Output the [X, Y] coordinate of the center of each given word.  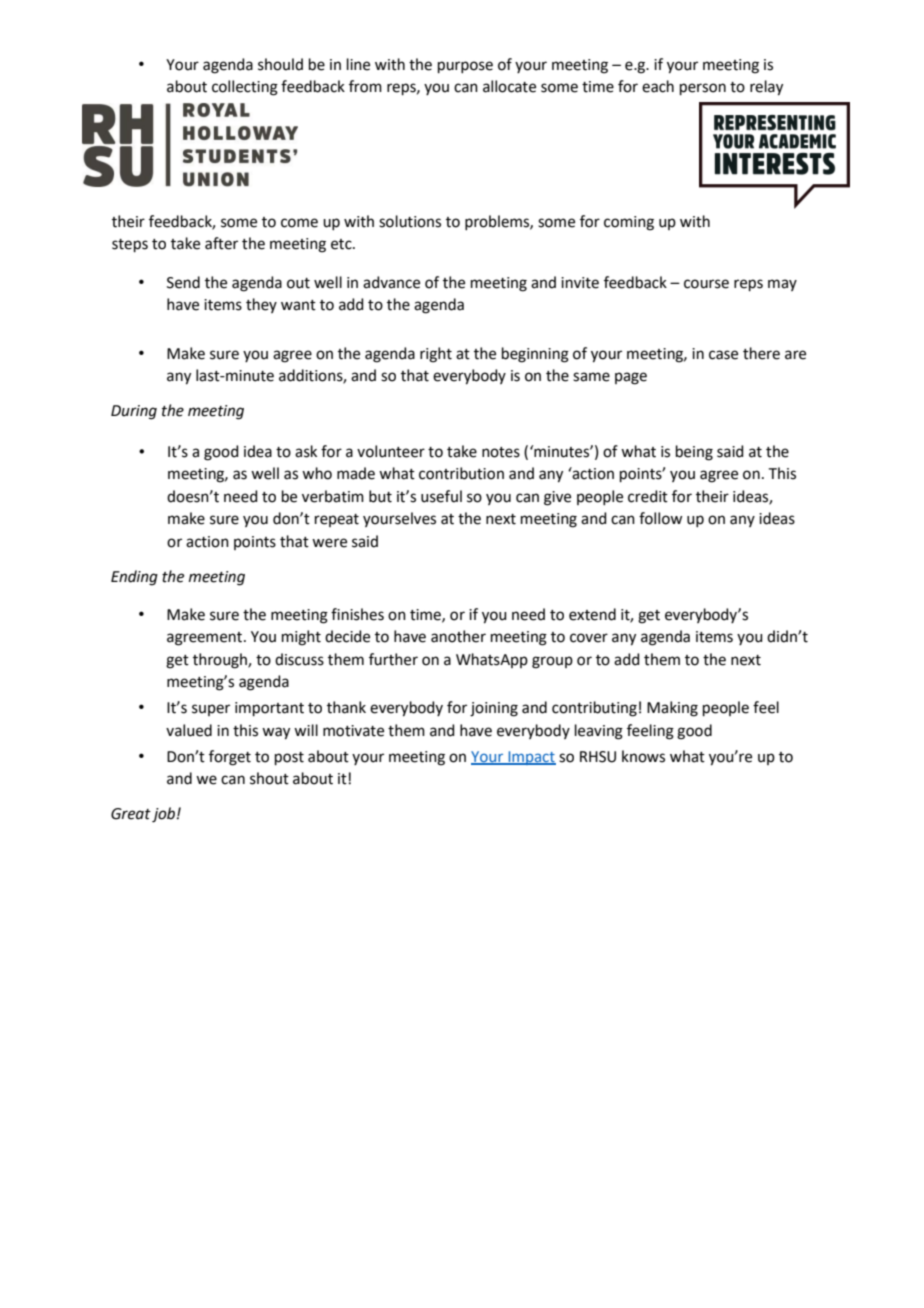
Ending [134, 578]
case [723, 355]
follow [660, 518]
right [436, 355]
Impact [531, 758]
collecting [245, 88]
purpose [465, 67]
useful [441, 496]
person [703, 89]
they [261, 305]
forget [230, 758]
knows [643, 756]
